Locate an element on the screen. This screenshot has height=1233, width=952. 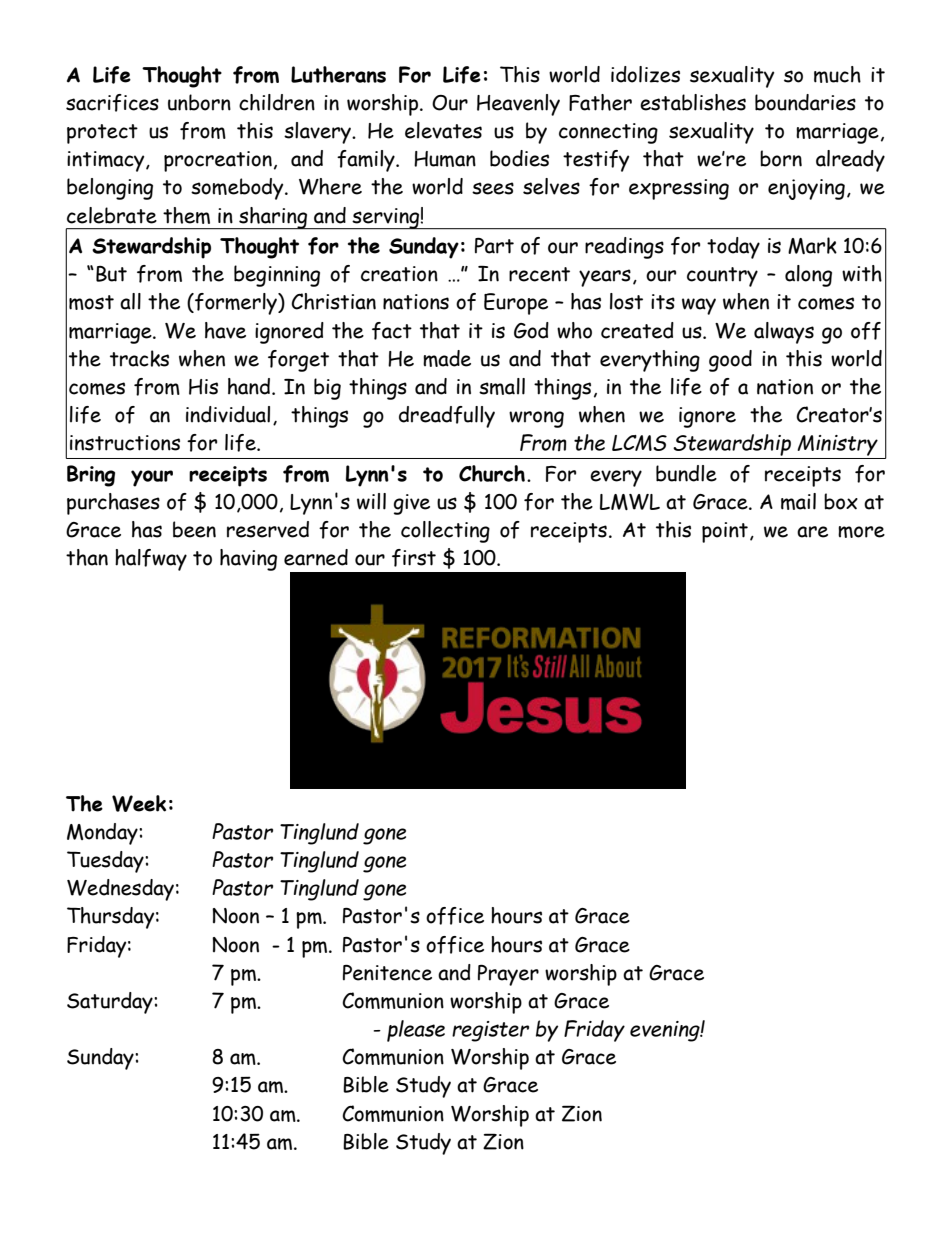
register is located at coordinates (490, 1031).
